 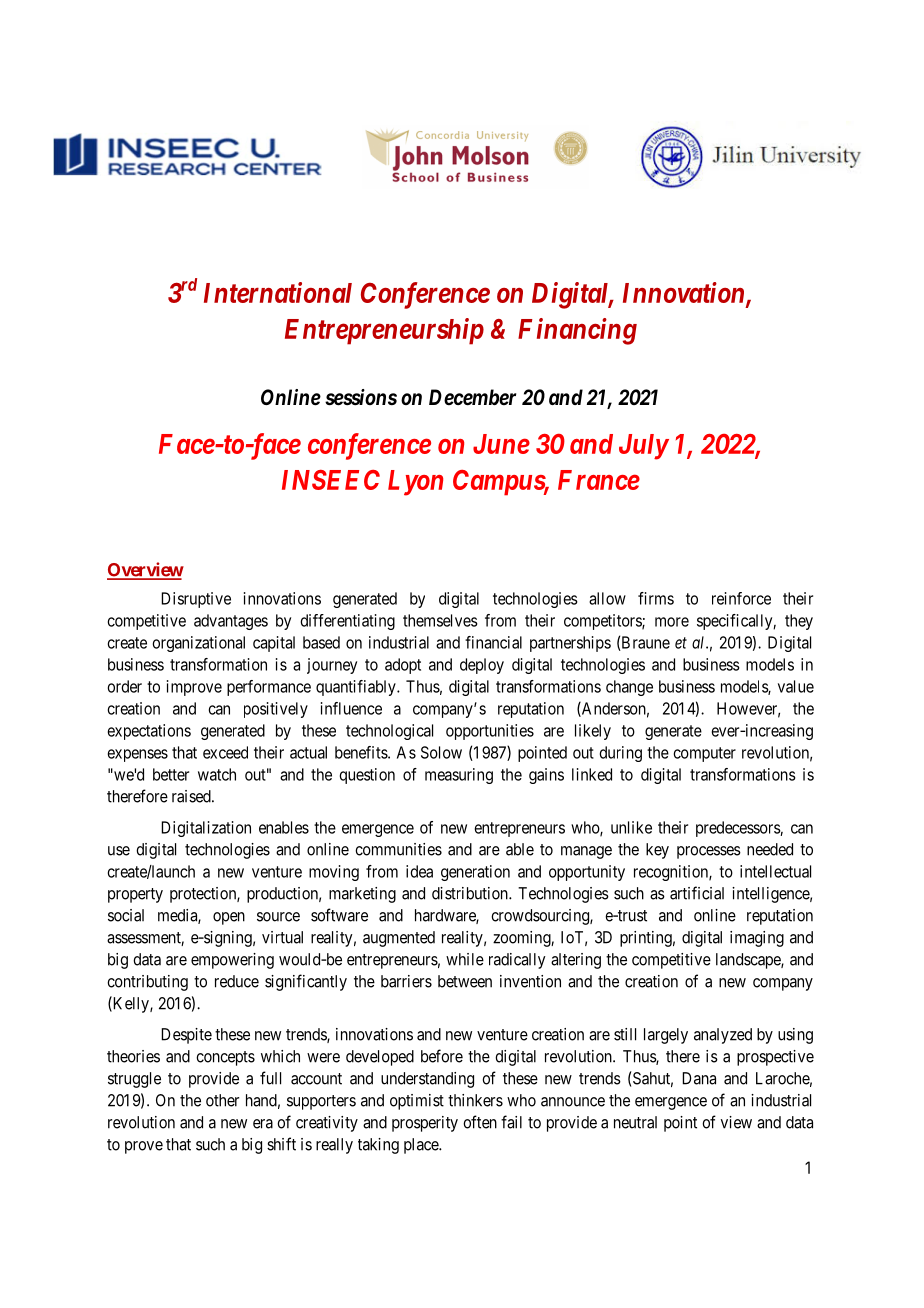 What do you see at coordinates (738, 829) in the screenshot?
I see `predecessors` at bounding box center [738, 829].
